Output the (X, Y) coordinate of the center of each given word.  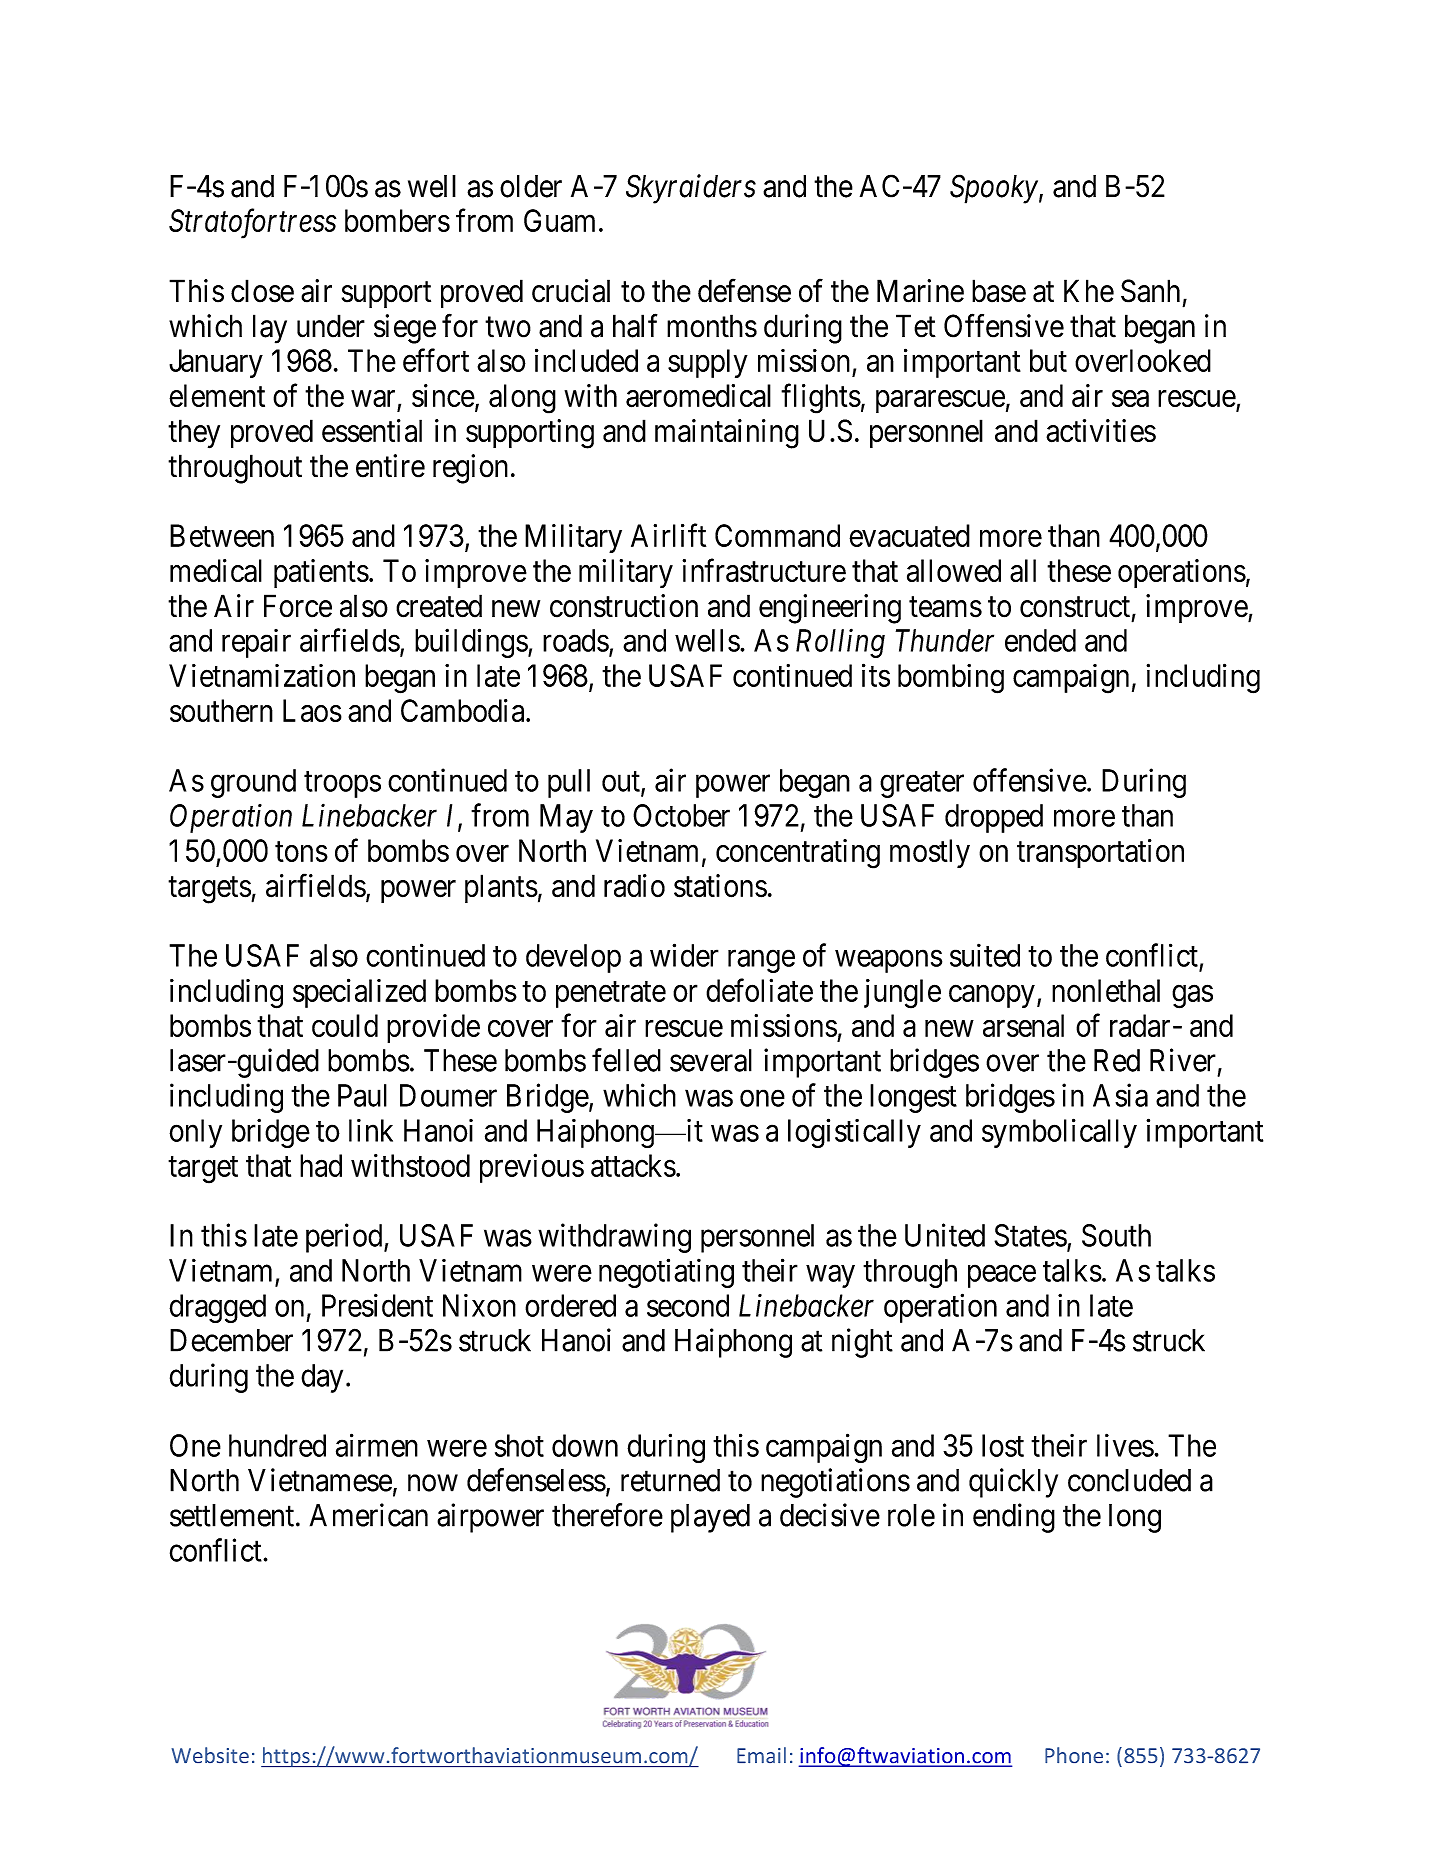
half (635, 326)
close (262, 291)
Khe (1089, 291)
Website (210, 1755)
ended (1040, 640)
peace (1002, 1276)
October (681, 815)
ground (253, 783)
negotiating (666, 1273)
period (345, 1238)
